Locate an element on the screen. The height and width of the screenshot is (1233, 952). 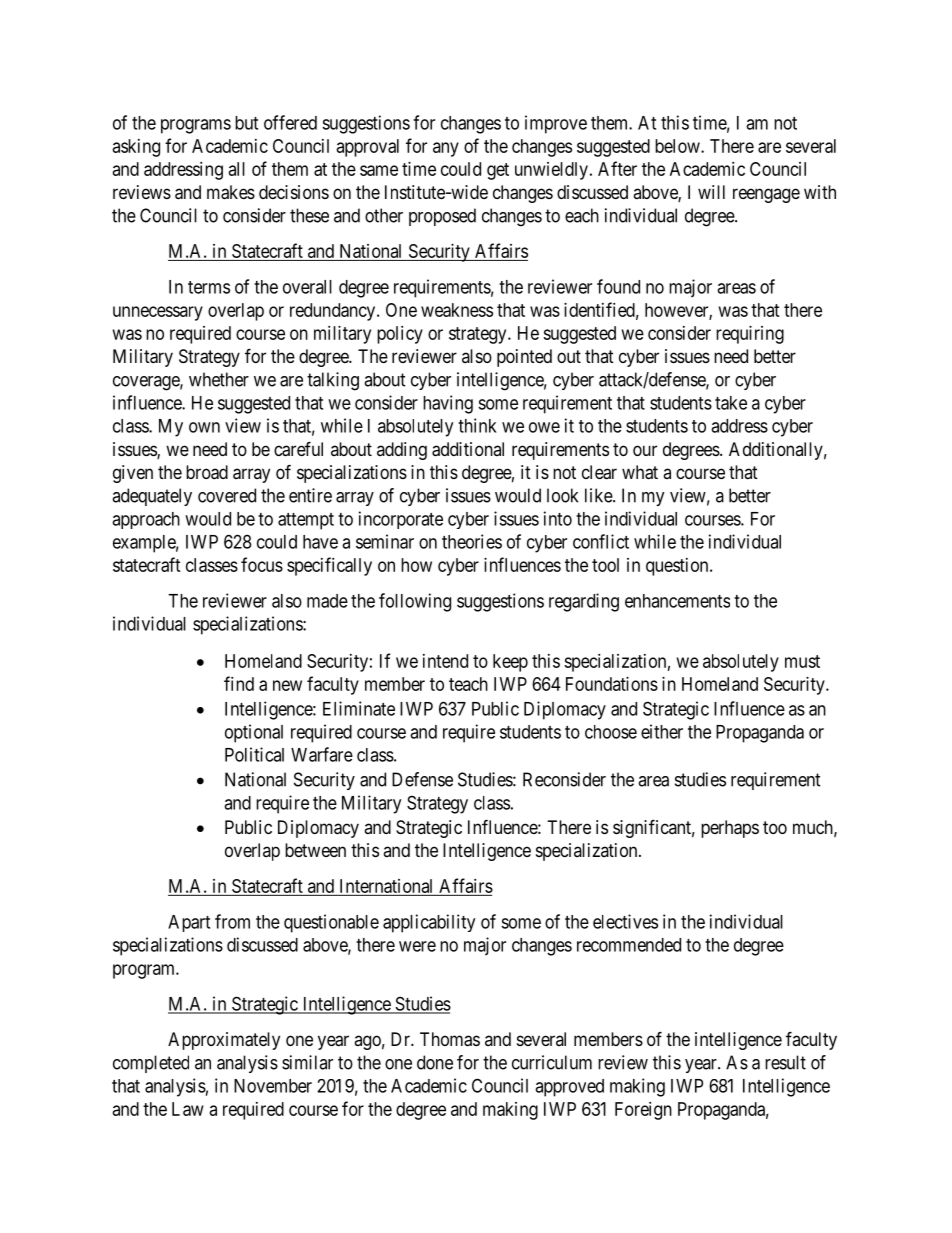
following is located at coordinates (415, 602).
